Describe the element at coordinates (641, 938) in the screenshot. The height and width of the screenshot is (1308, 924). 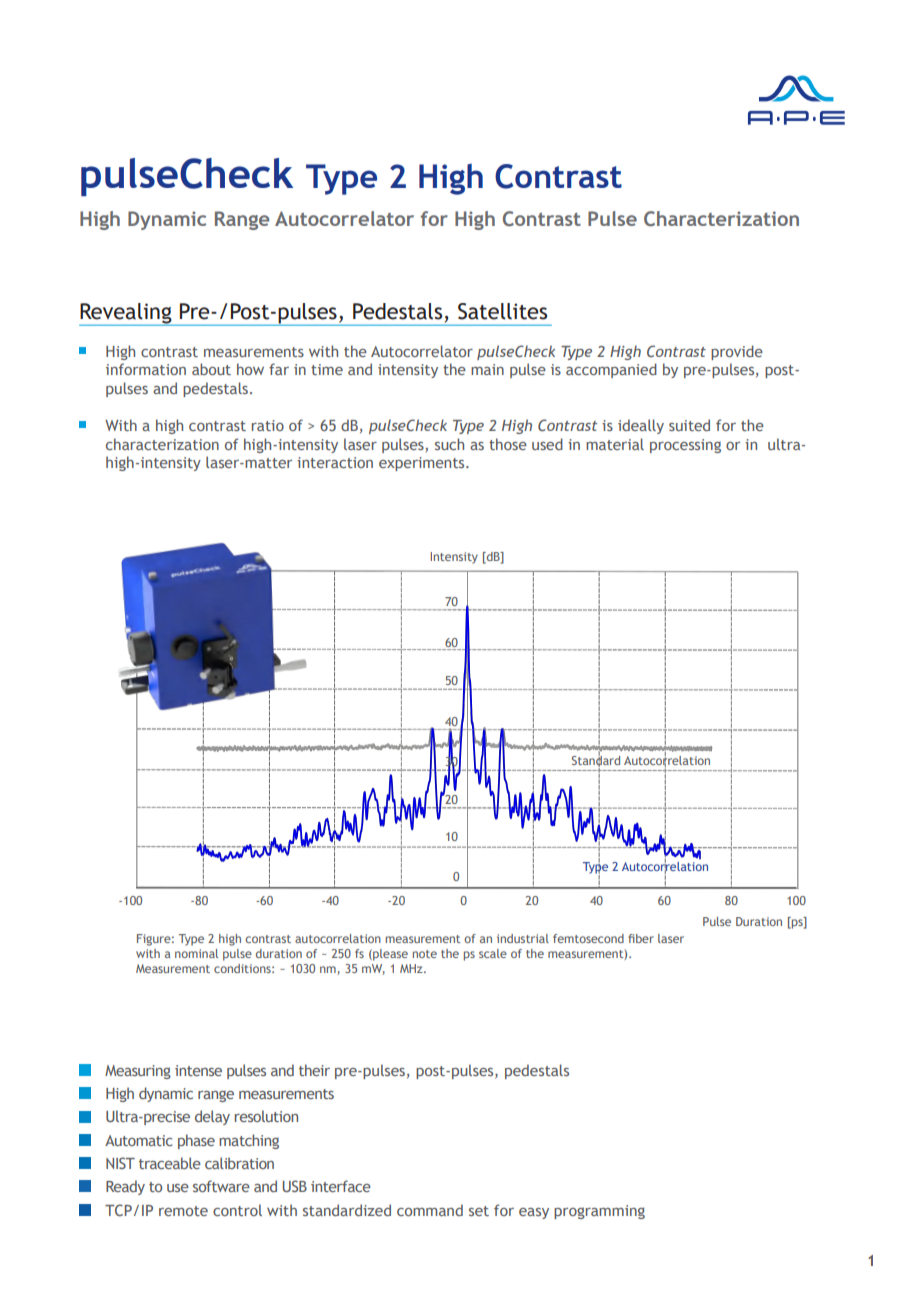
I see `fiber` at that location.
